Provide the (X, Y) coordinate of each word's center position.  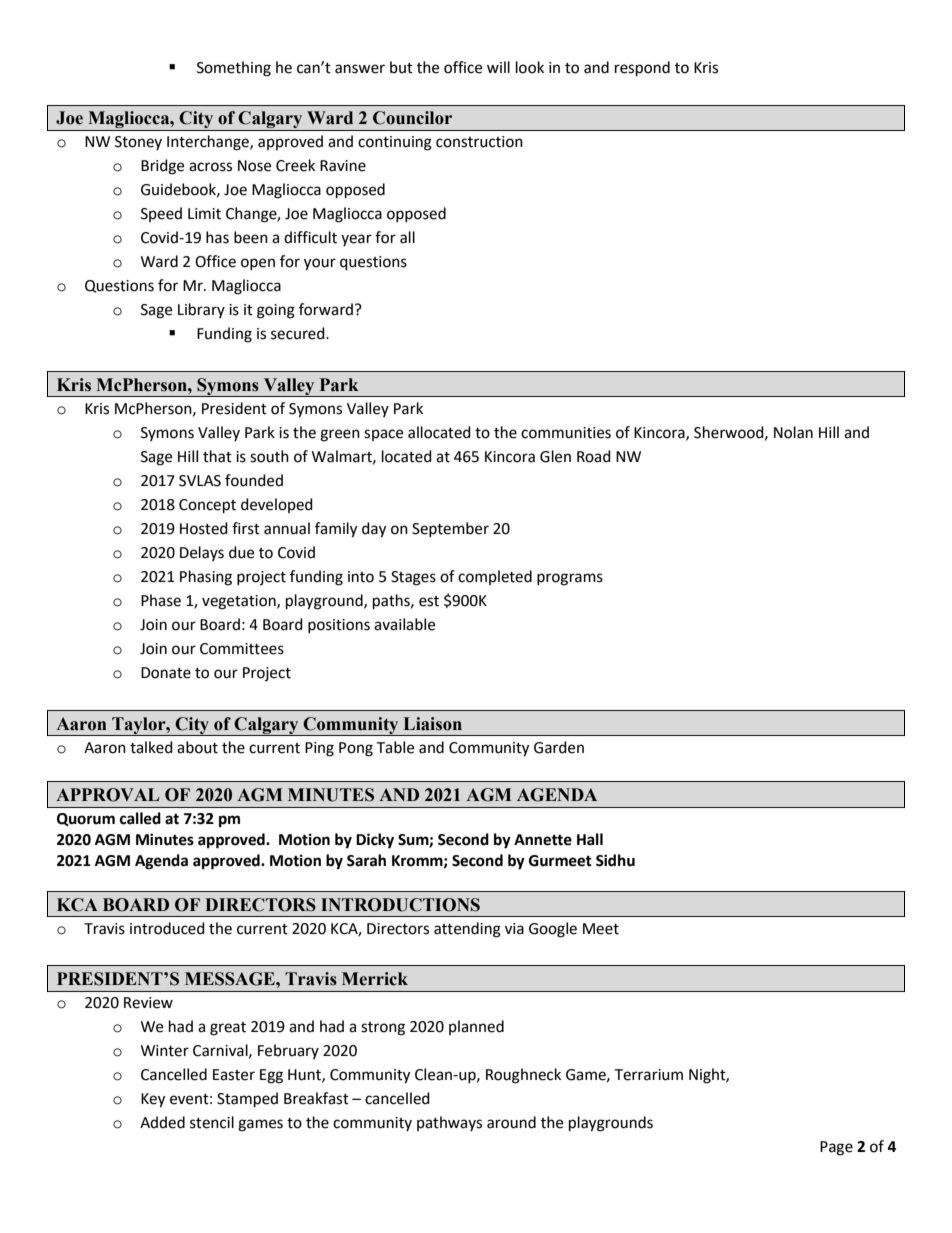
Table (395, 747)
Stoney (138, 143)
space (383, 435)
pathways (449, 1123)
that (217, 456)
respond (642, 69)
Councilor (412, 118)
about (197, 747)
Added (162, 1122)
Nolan (793, 432)
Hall (590, 839)
